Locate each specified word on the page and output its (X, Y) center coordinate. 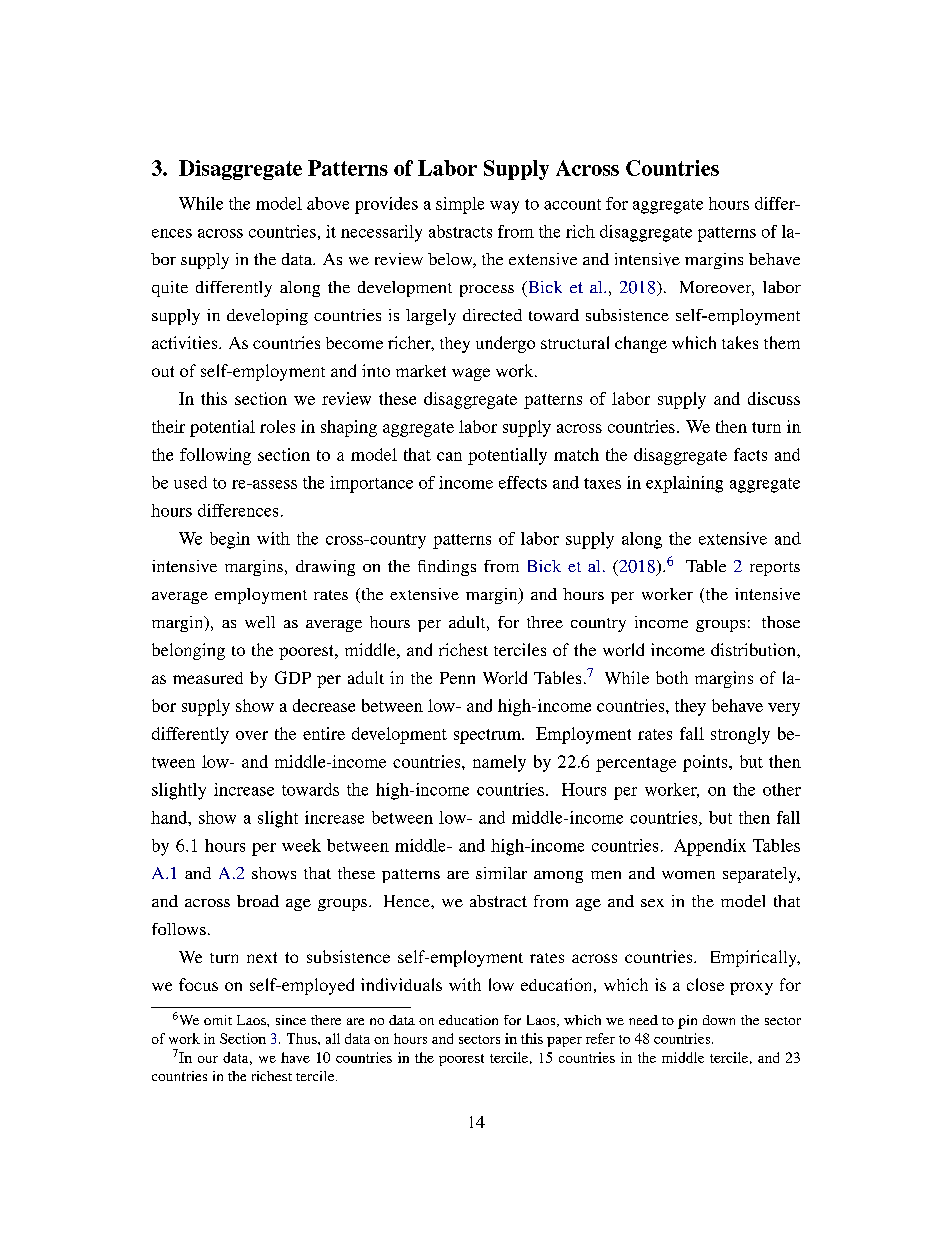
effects (523, 482)
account (572, 204)
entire (324, 733)
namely (499, 763)
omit (218, 1020)
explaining (684, 484)
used (190, 482)
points (706, 763)
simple (460, 205)
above (328, 203)
